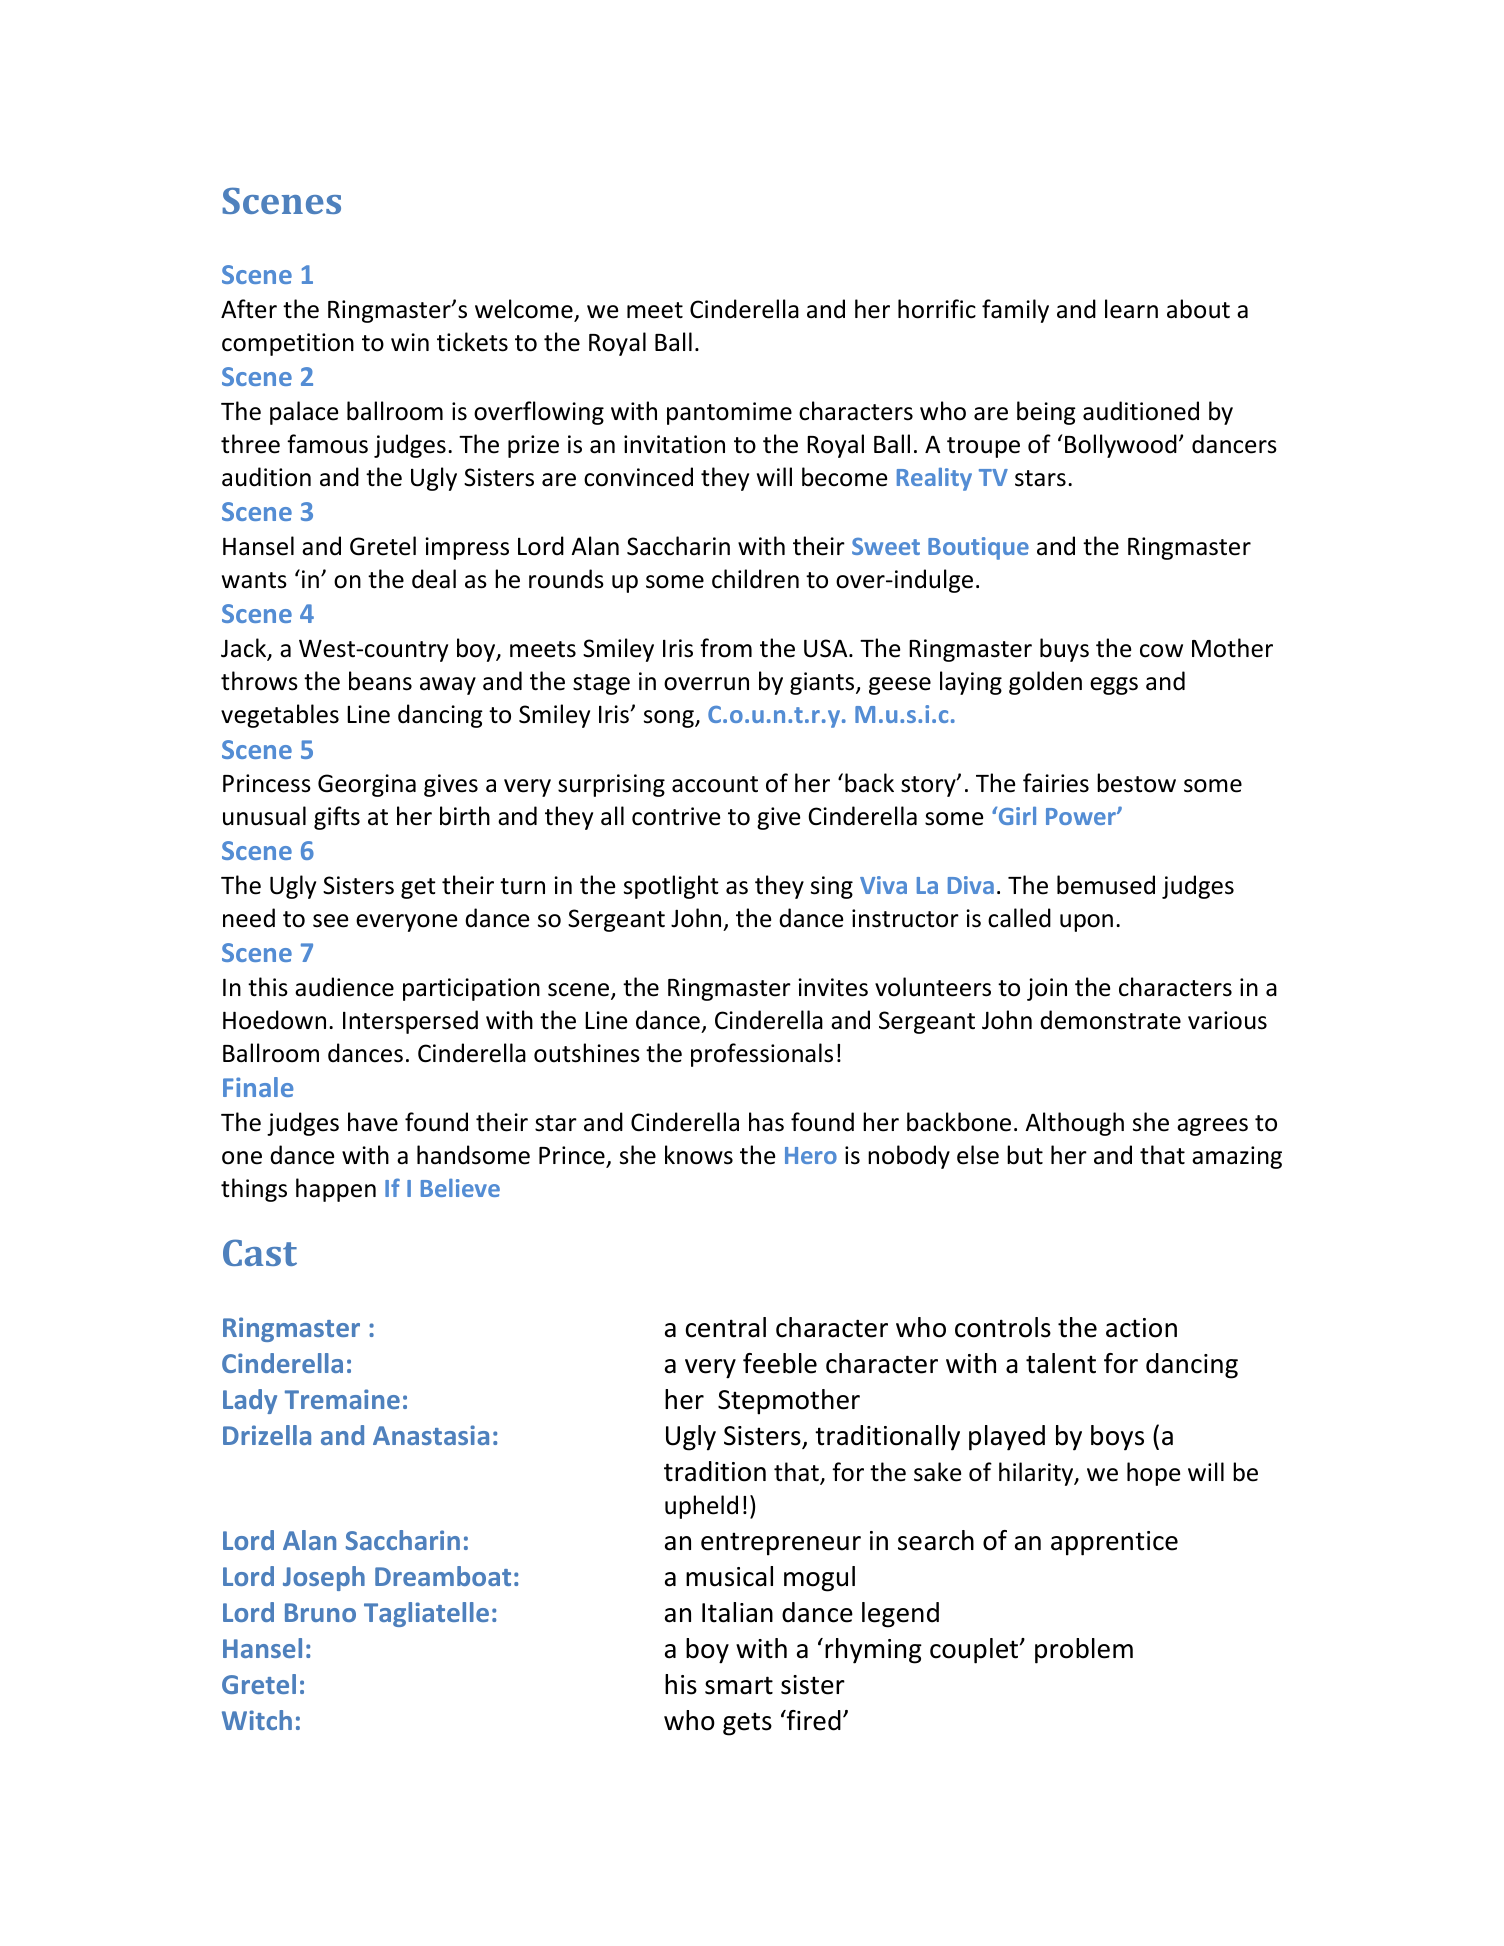  What do you see at coordinates (1141, 1328) in the image?
I see `action` at bounding box center [1141, 1328].
